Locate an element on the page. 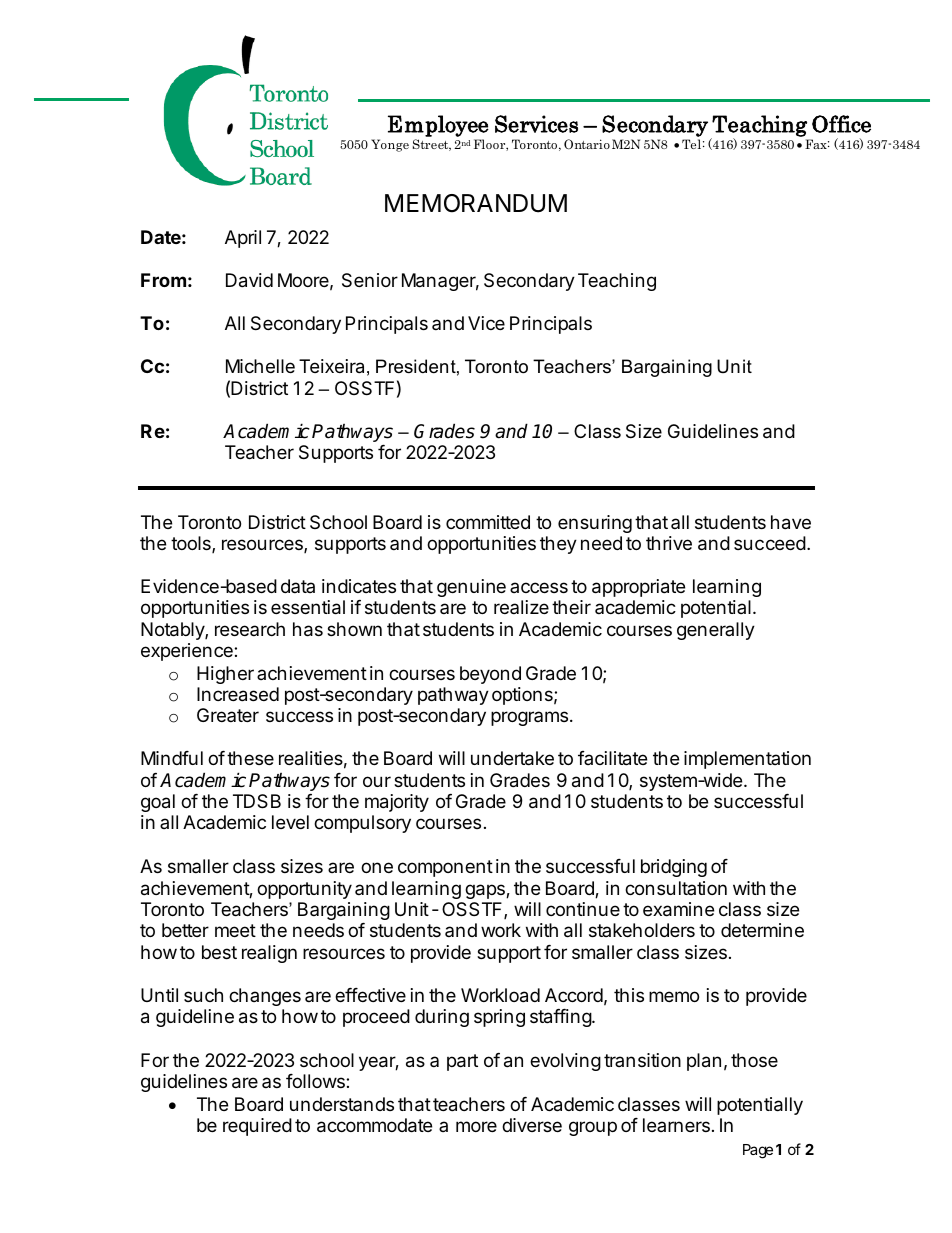 The width and height of the document is (952, 1233). tools is located at coordinates (192, 544).
